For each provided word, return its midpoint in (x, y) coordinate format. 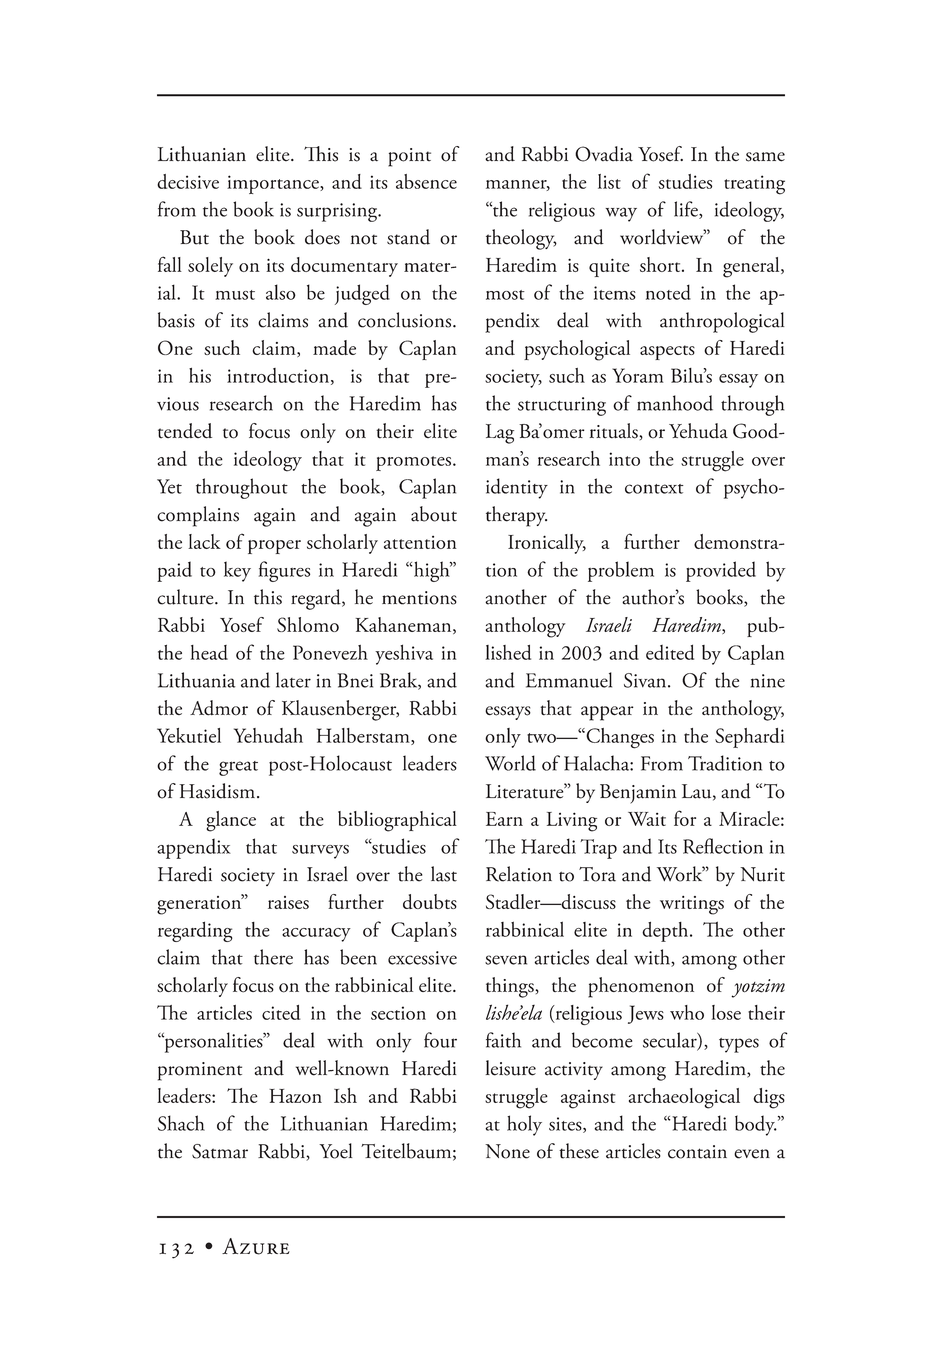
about (434, 514)
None (507, 1151)
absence (426, 181)
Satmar (220, 1151)
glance (231, 821)
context (654, 489)
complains (198, 516)
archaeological (684, 1098)
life (687, 210)
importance (274, 184)
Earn (504, 819)
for (685, 818)
